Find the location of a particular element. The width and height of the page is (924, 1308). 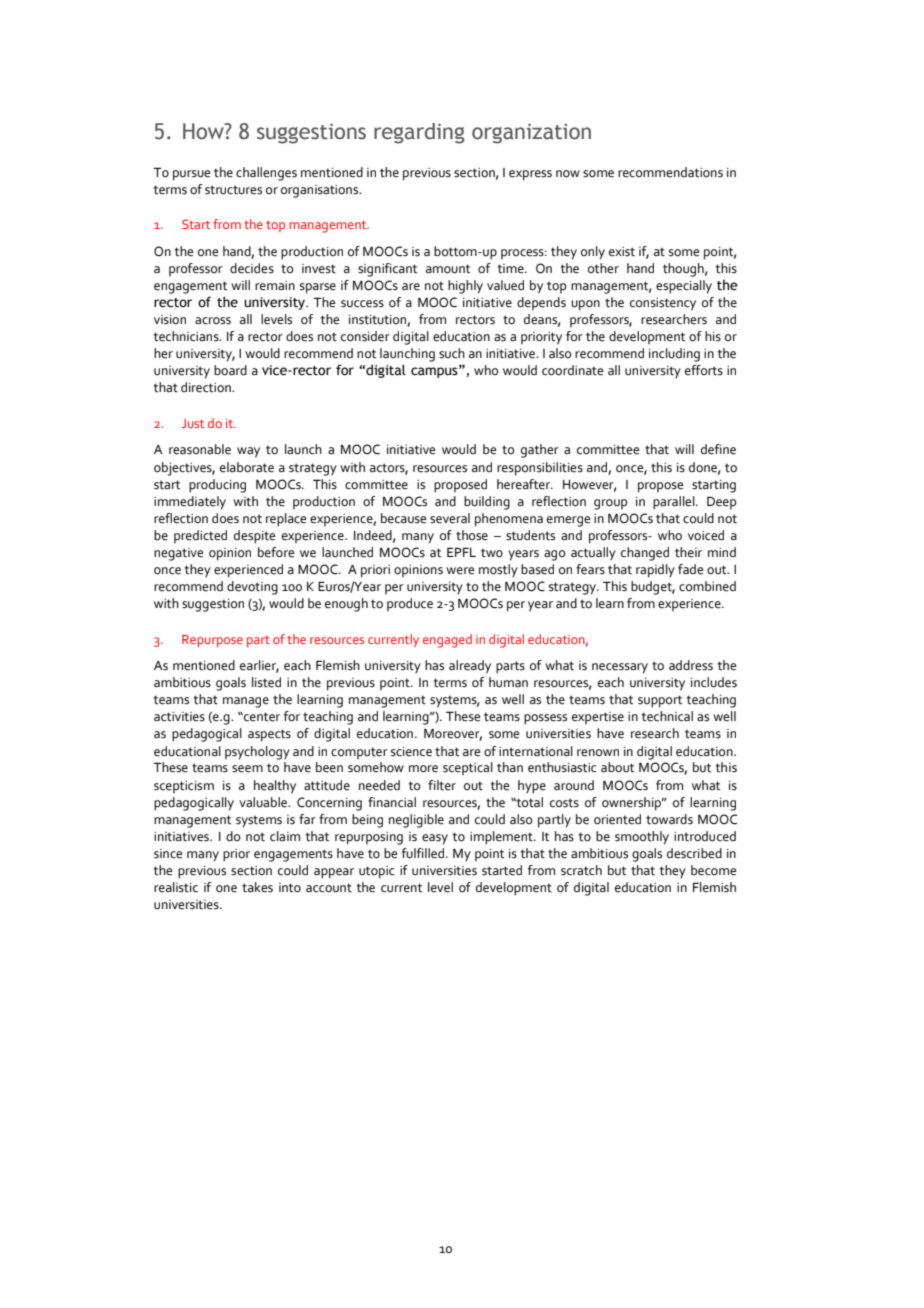

listed is located at coordinates (266, 682).
